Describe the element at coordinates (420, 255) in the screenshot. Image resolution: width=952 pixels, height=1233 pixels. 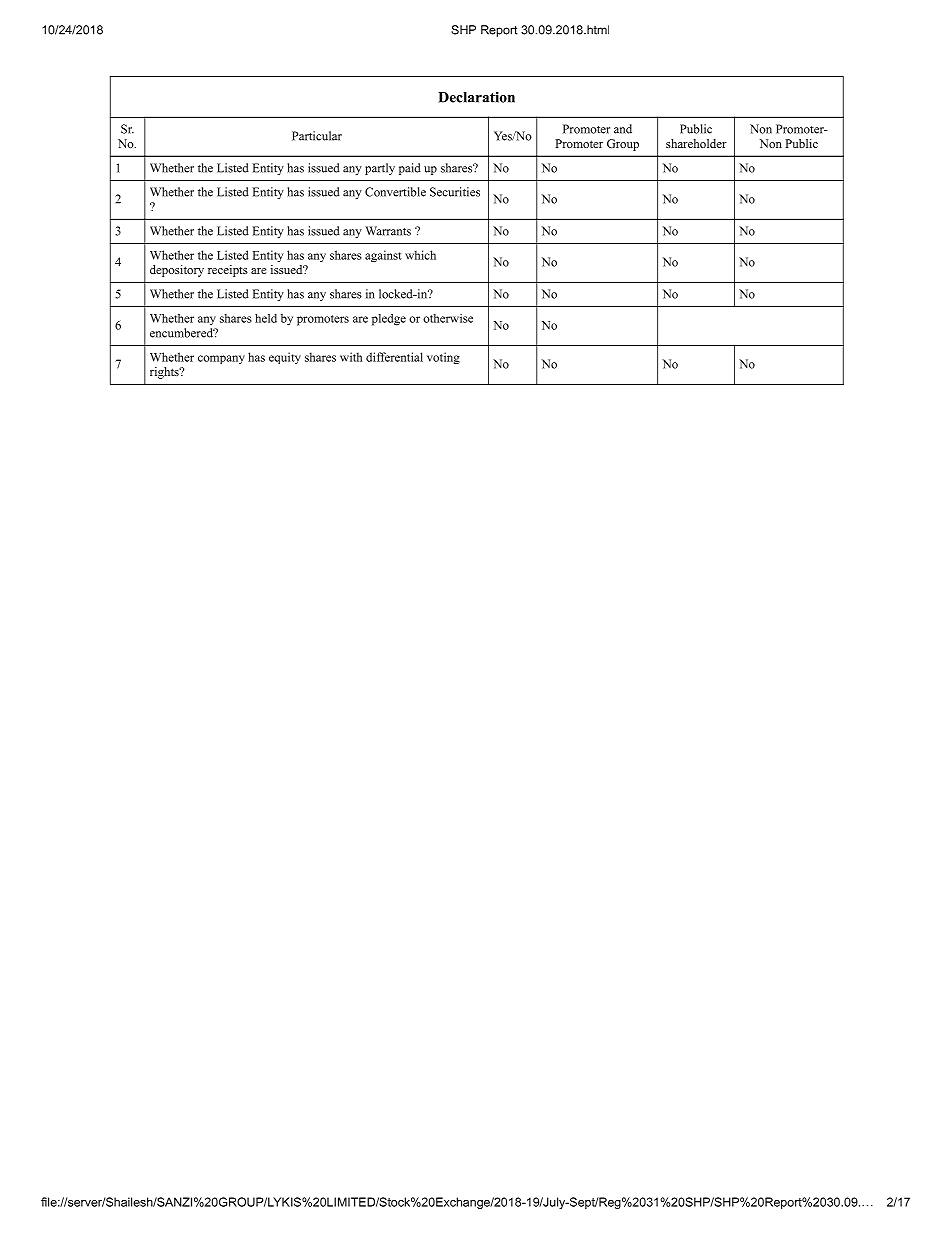
I see `which` at that location.
